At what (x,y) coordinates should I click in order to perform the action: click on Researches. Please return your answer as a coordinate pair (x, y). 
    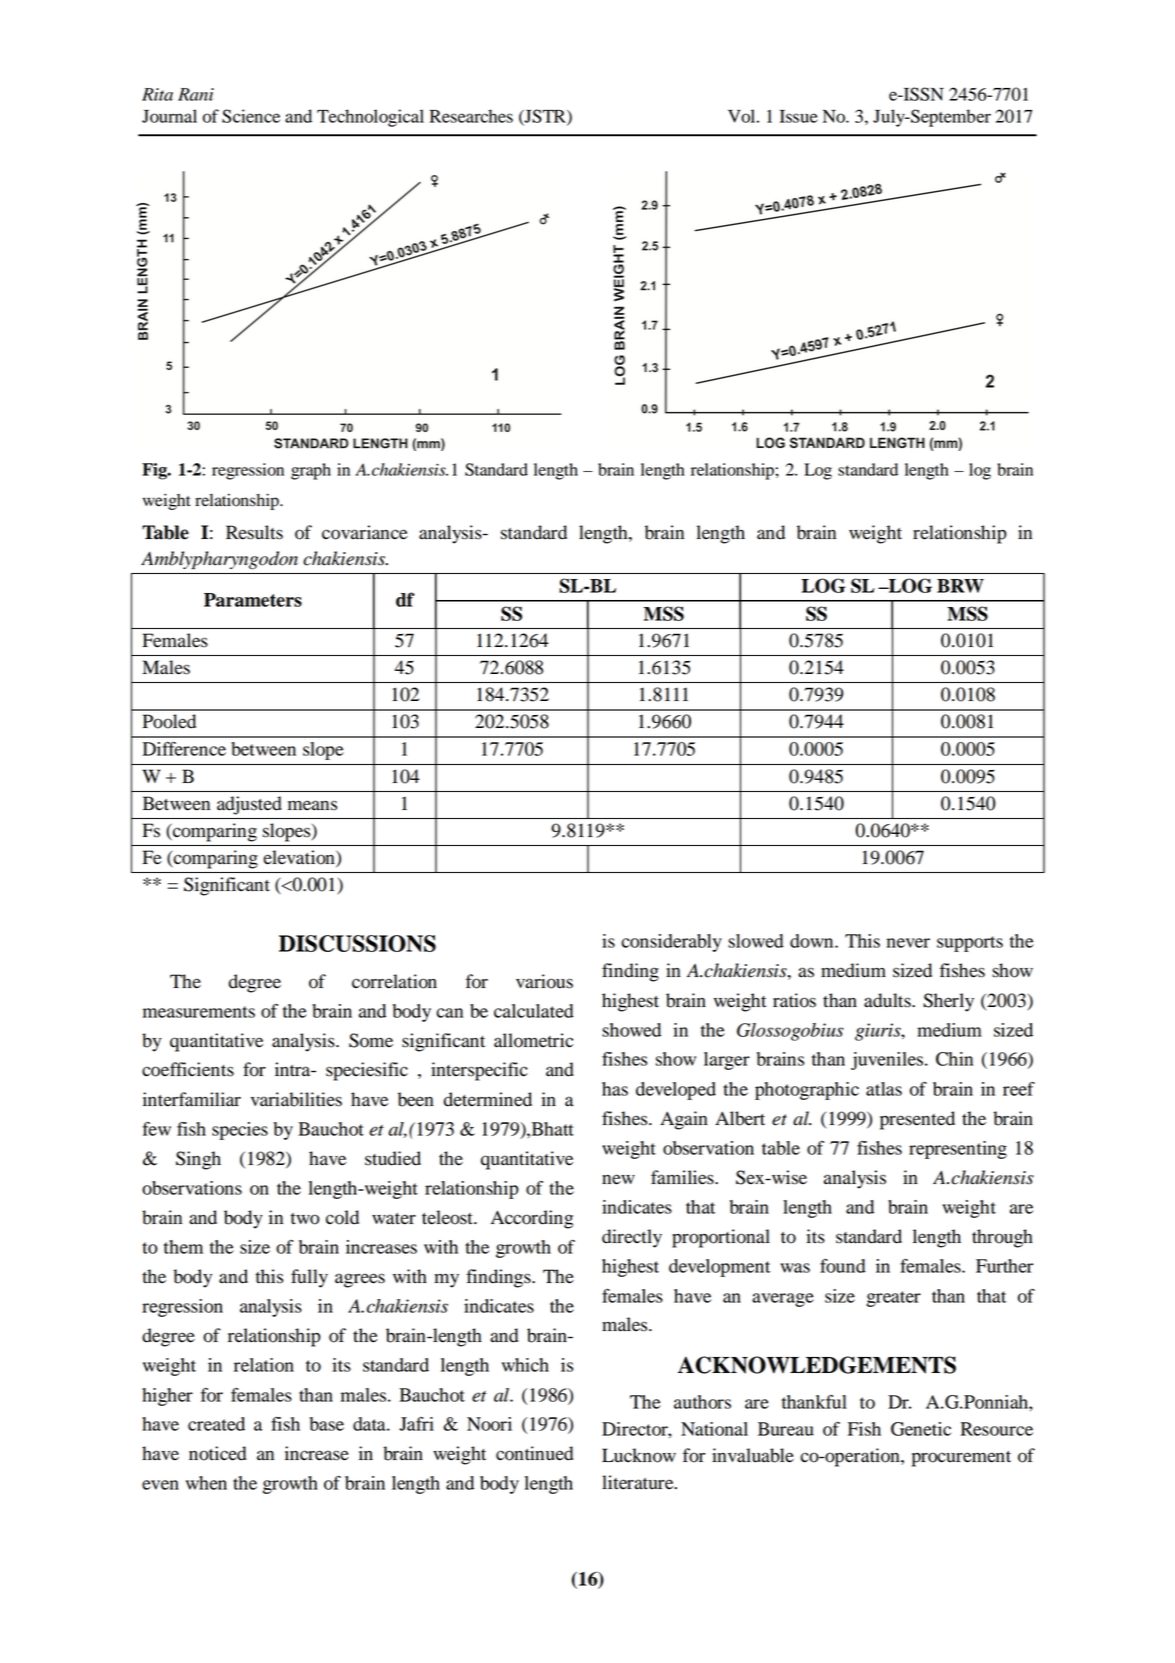
    Looking at the image, I should click on (471, 116).
